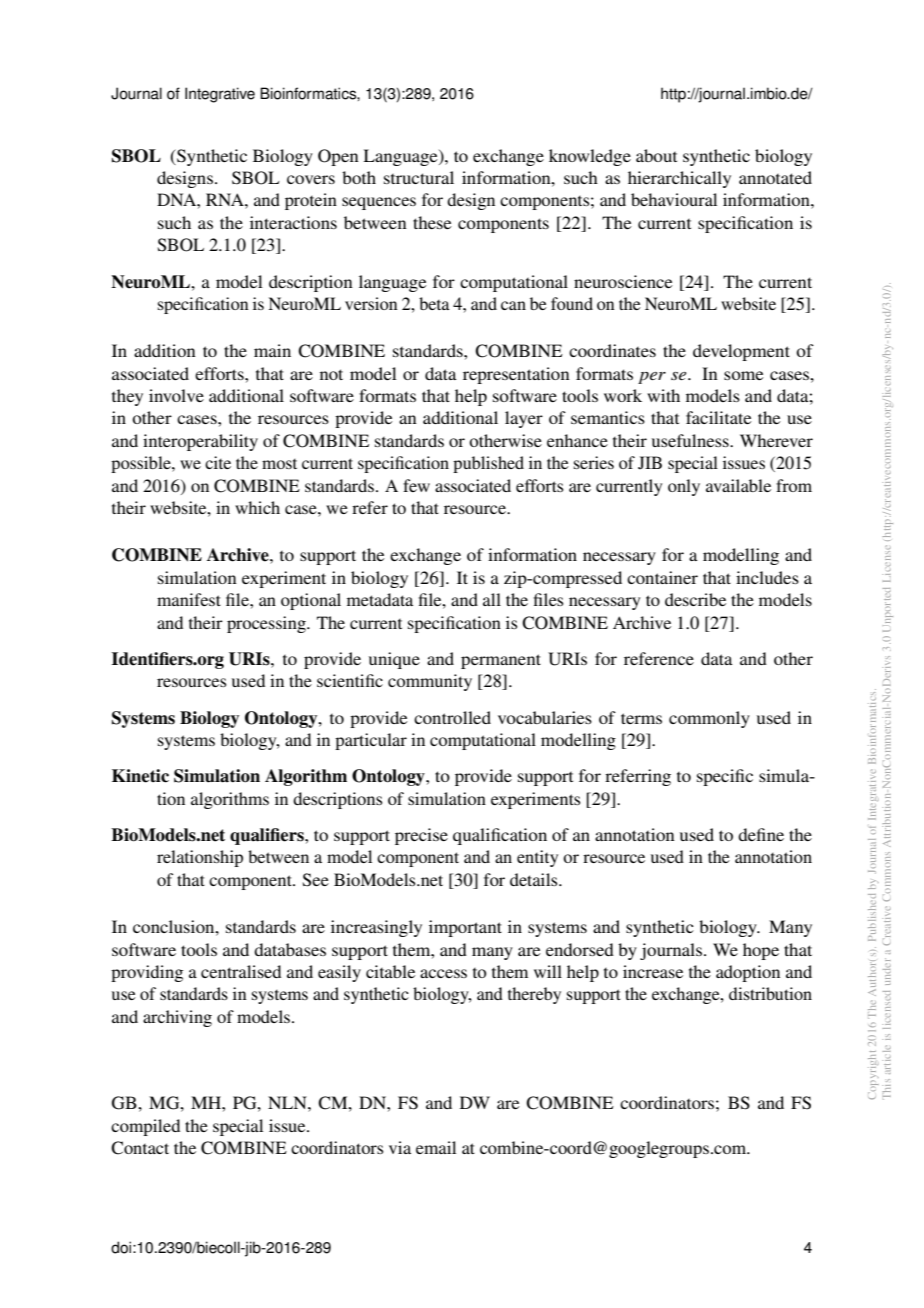 The image size is (924, 1308). I want to click on compiled, so click(145, 1127).
